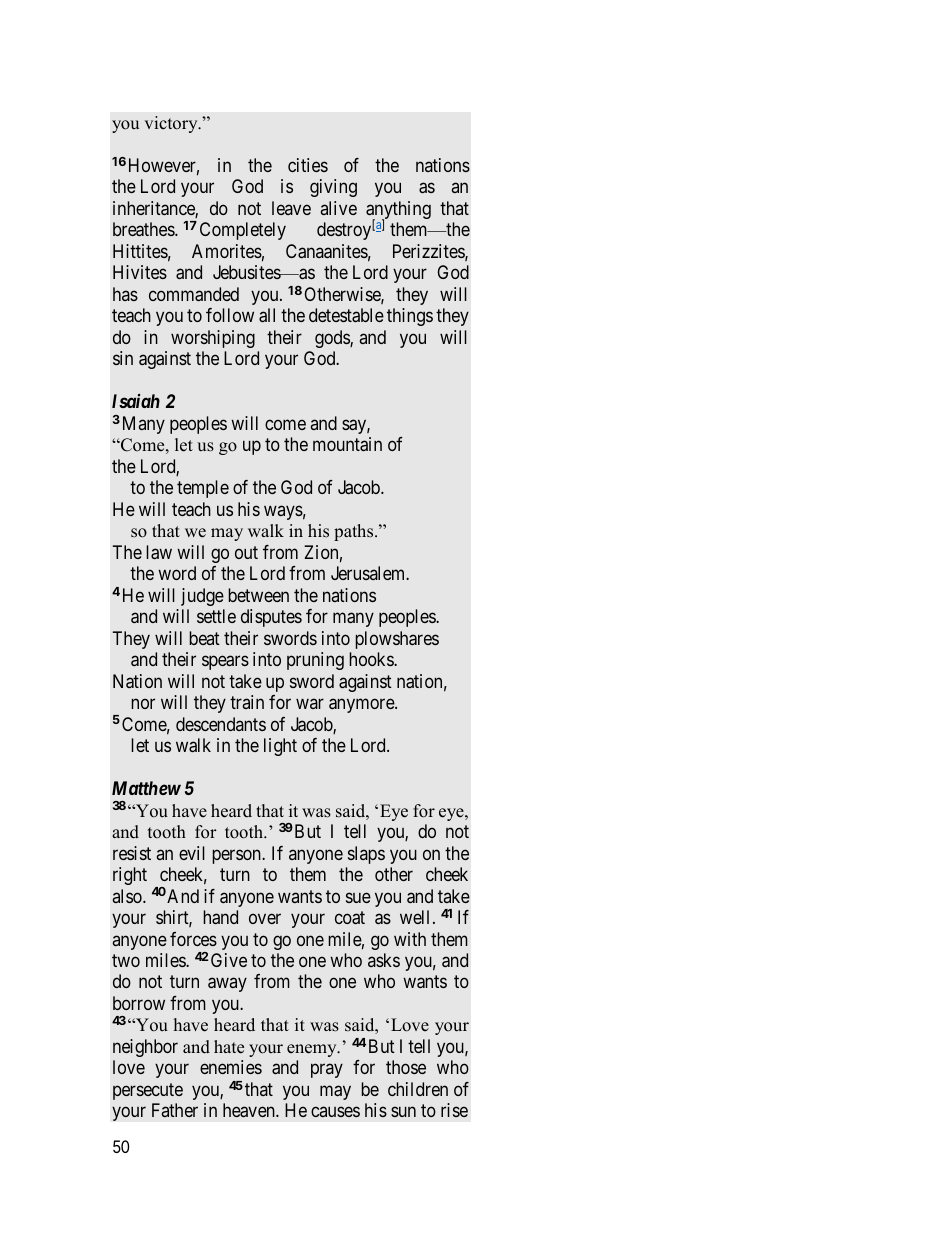 The width and height of the screenshot is (952, 1233). Describe the element at coordinates (308, 165) in the screenshot. I see `cities` at that location.
